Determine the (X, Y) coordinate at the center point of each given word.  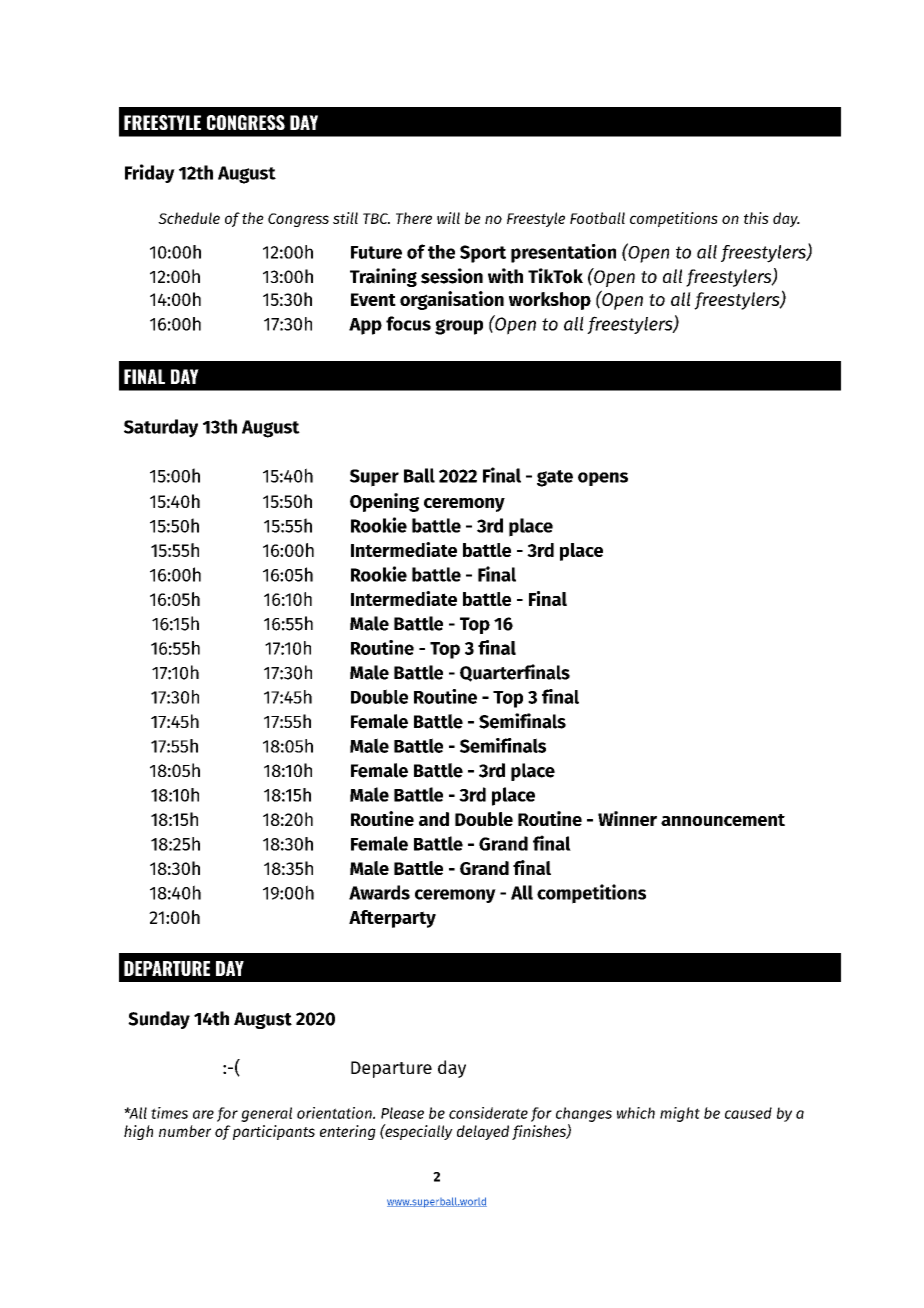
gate (555, 478)
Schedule (189, 218)
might (680, 1114)
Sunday (159, 1020)
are (203, 1114)
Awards (379, 892)
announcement (723, 820)
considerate (488, 1113)
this (756, 218)
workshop (550, 301)
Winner (627, 818)
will (448, 218)
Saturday (161, 428)
